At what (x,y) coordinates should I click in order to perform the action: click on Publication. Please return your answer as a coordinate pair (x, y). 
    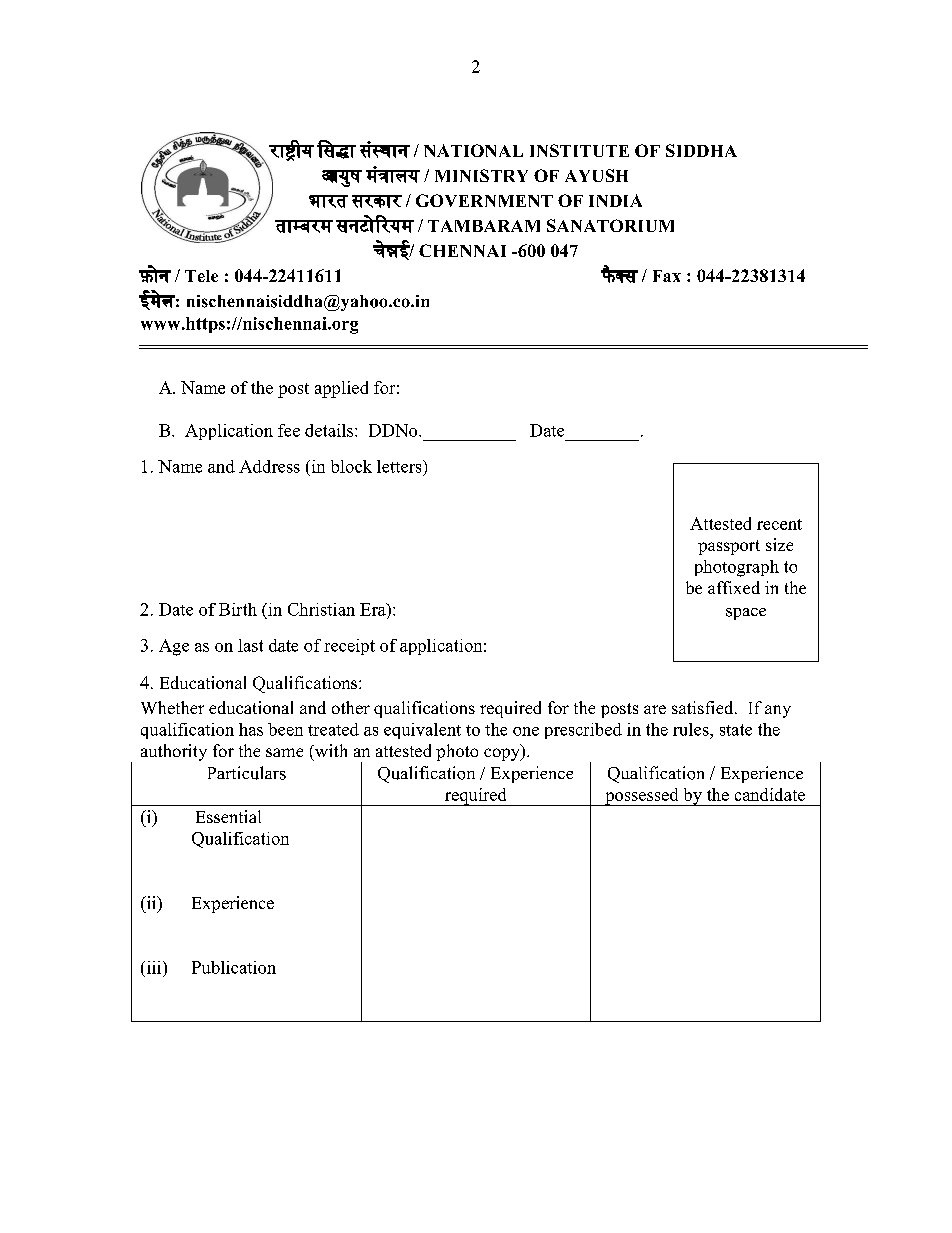
    Looking at the image, I should click on (234, 967).
